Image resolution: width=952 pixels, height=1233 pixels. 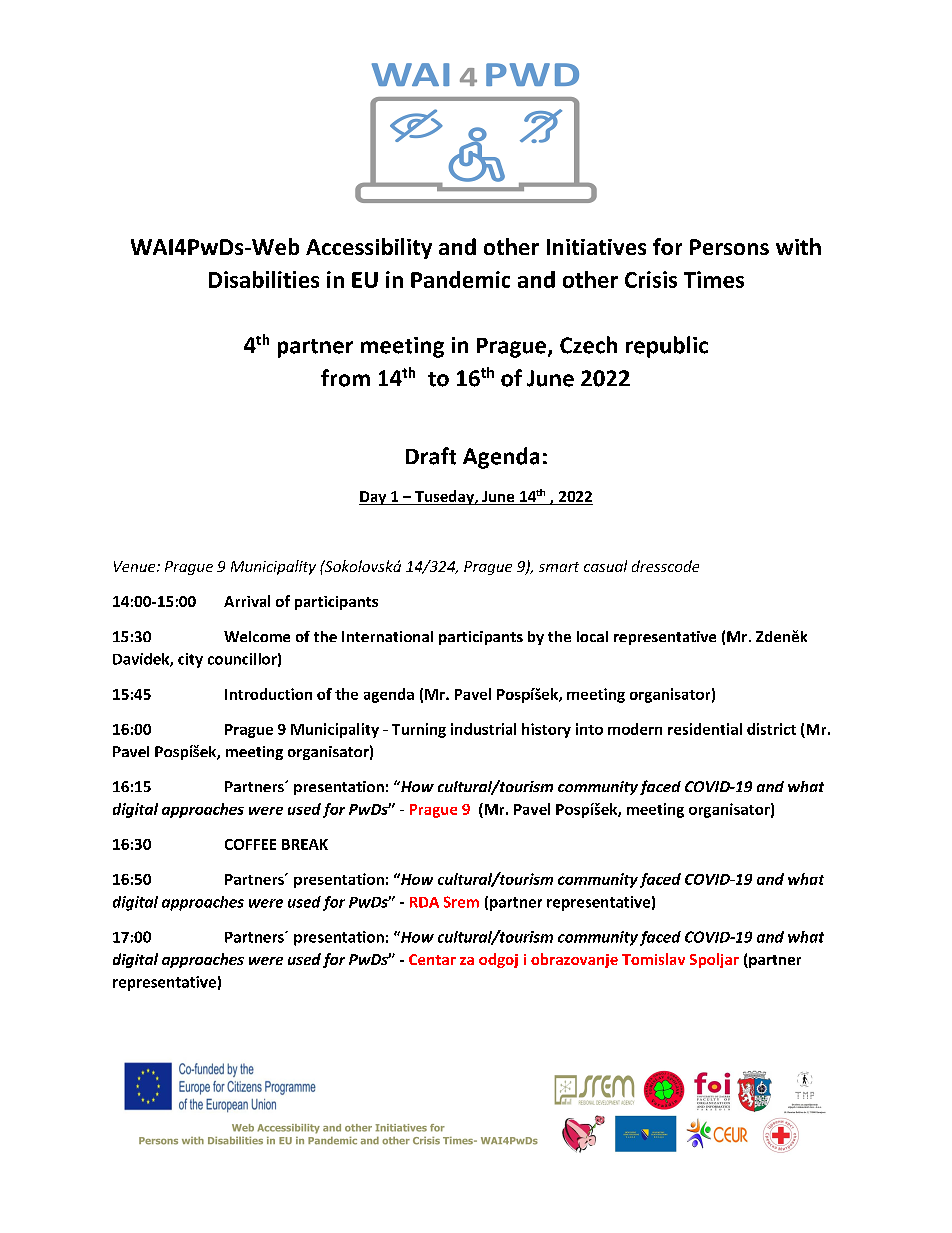 I want to click on RDA, so click(x=424, y=902).
